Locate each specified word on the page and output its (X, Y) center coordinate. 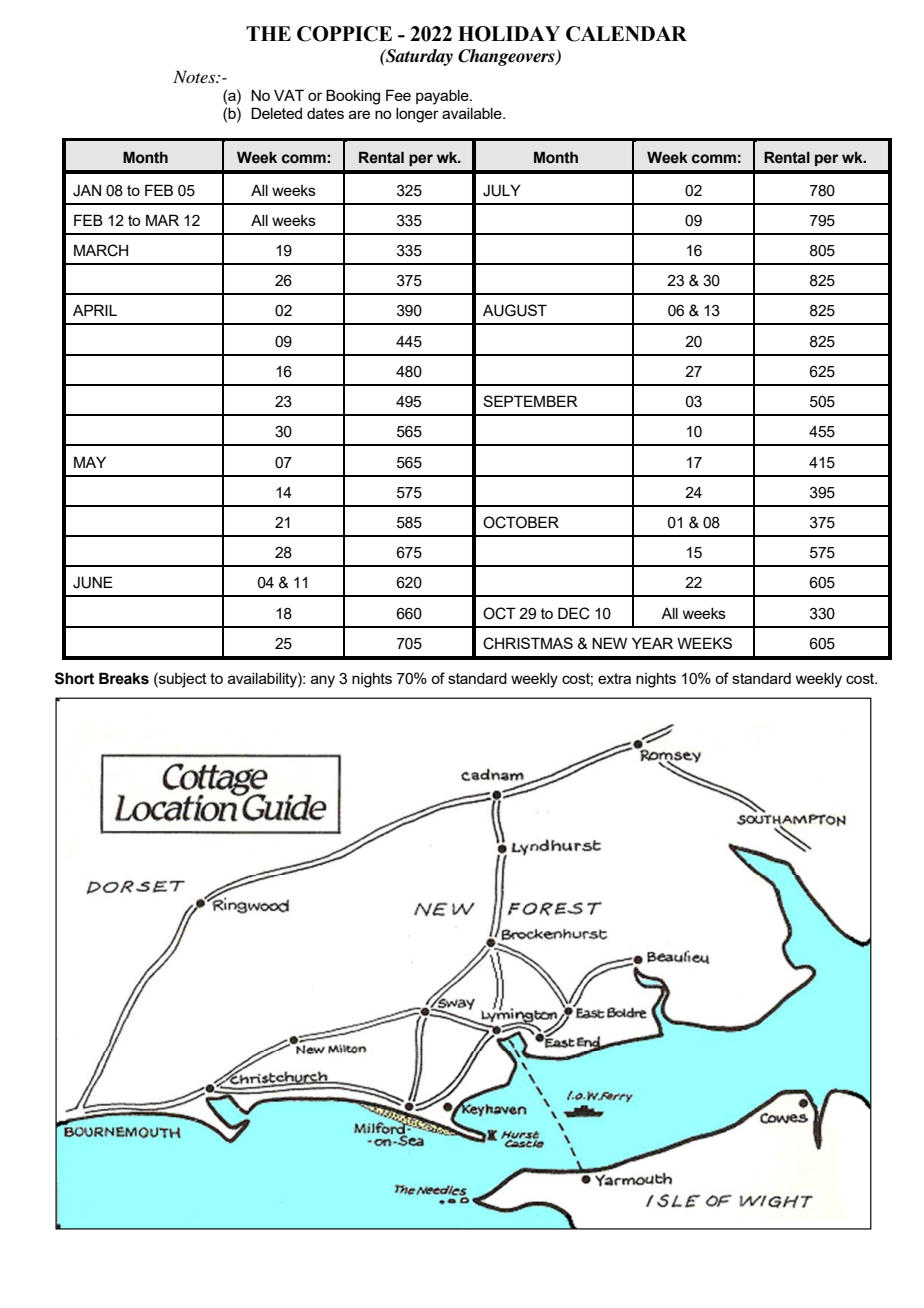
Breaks (124, 678)
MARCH (101, 250)
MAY (90, 462)
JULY (502, 190)
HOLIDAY (509, 34)
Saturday (418, 57)
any (323, 681)
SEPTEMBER (530, 401)
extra (614, 678)
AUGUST (515, 310)
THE (268, 33)
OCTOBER (521, 522)
